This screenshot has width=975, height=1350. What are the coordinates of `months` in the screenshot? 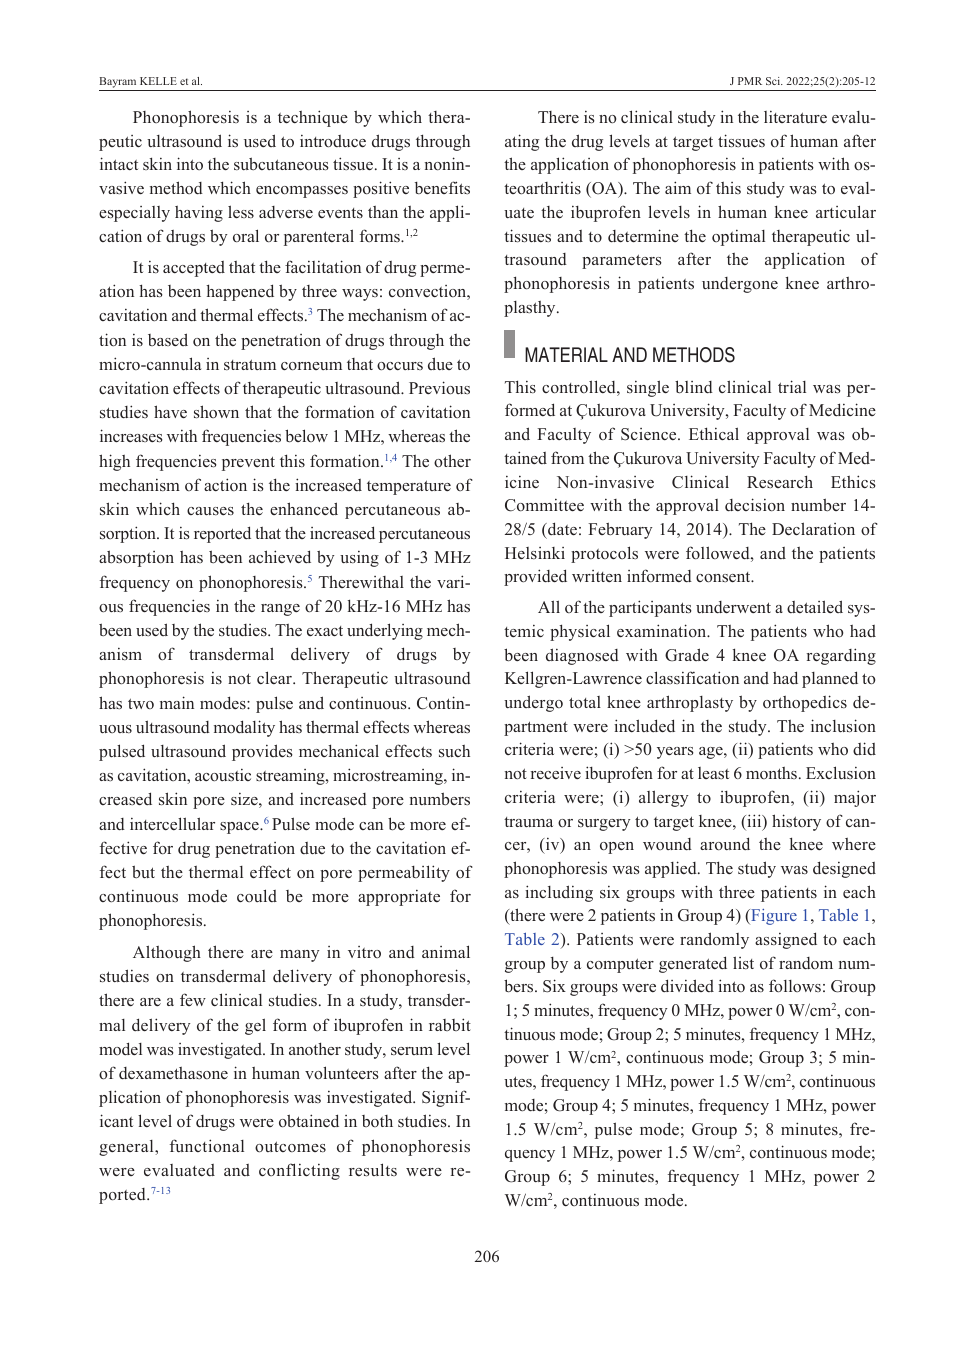 It's located at (771, 773).
